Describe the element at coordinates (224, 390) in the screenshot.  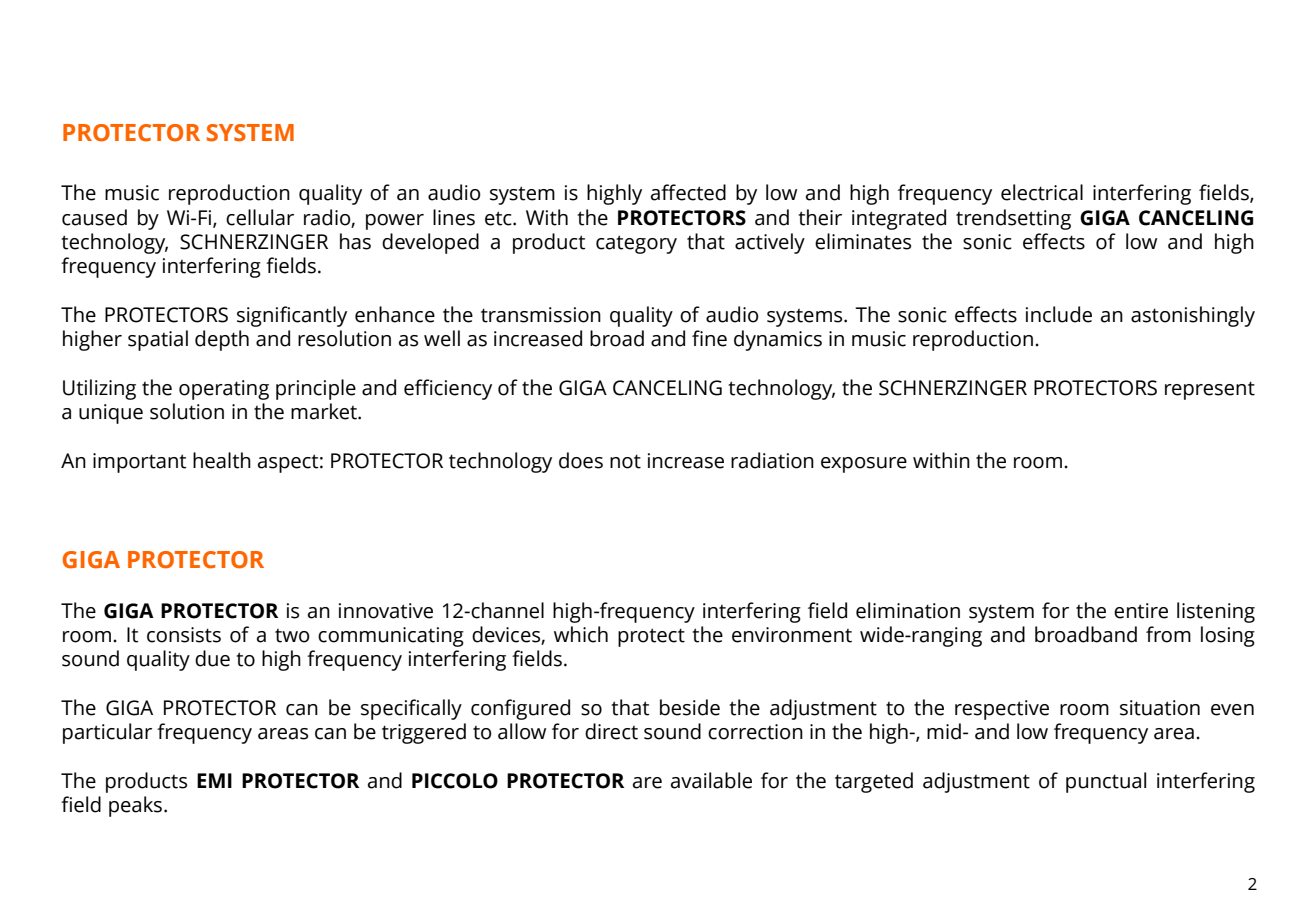
I see `operating` at that location.
